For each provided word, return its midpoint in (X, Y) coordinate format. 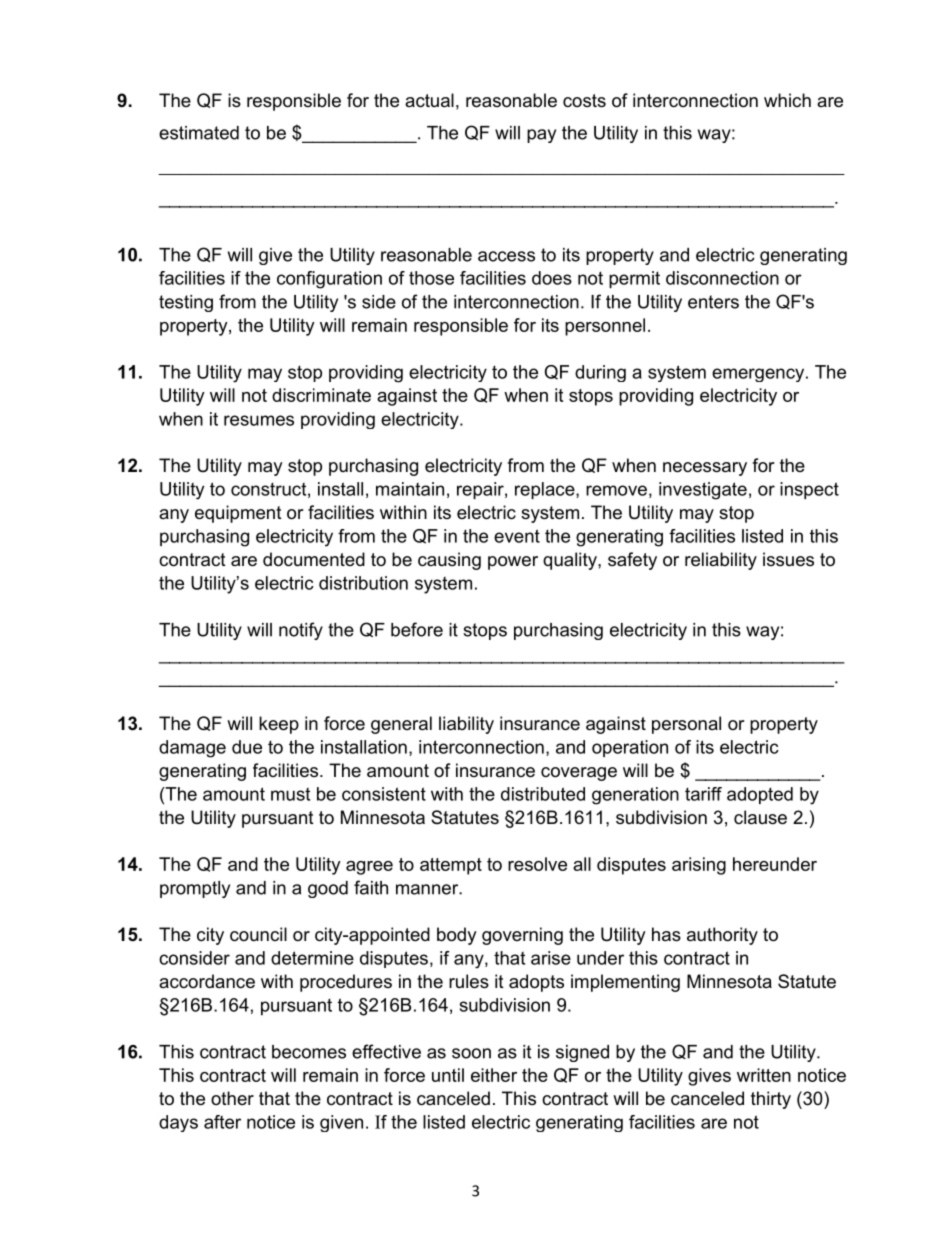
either (494, 1075)
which (787, 100)
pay (541, 136)
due (247, 747)
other (232, 1098)
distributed (543, 794)
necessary (705, 469)
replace (546, 490)
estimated (199, 133)
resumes (259, 420)
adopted (760, 795)
